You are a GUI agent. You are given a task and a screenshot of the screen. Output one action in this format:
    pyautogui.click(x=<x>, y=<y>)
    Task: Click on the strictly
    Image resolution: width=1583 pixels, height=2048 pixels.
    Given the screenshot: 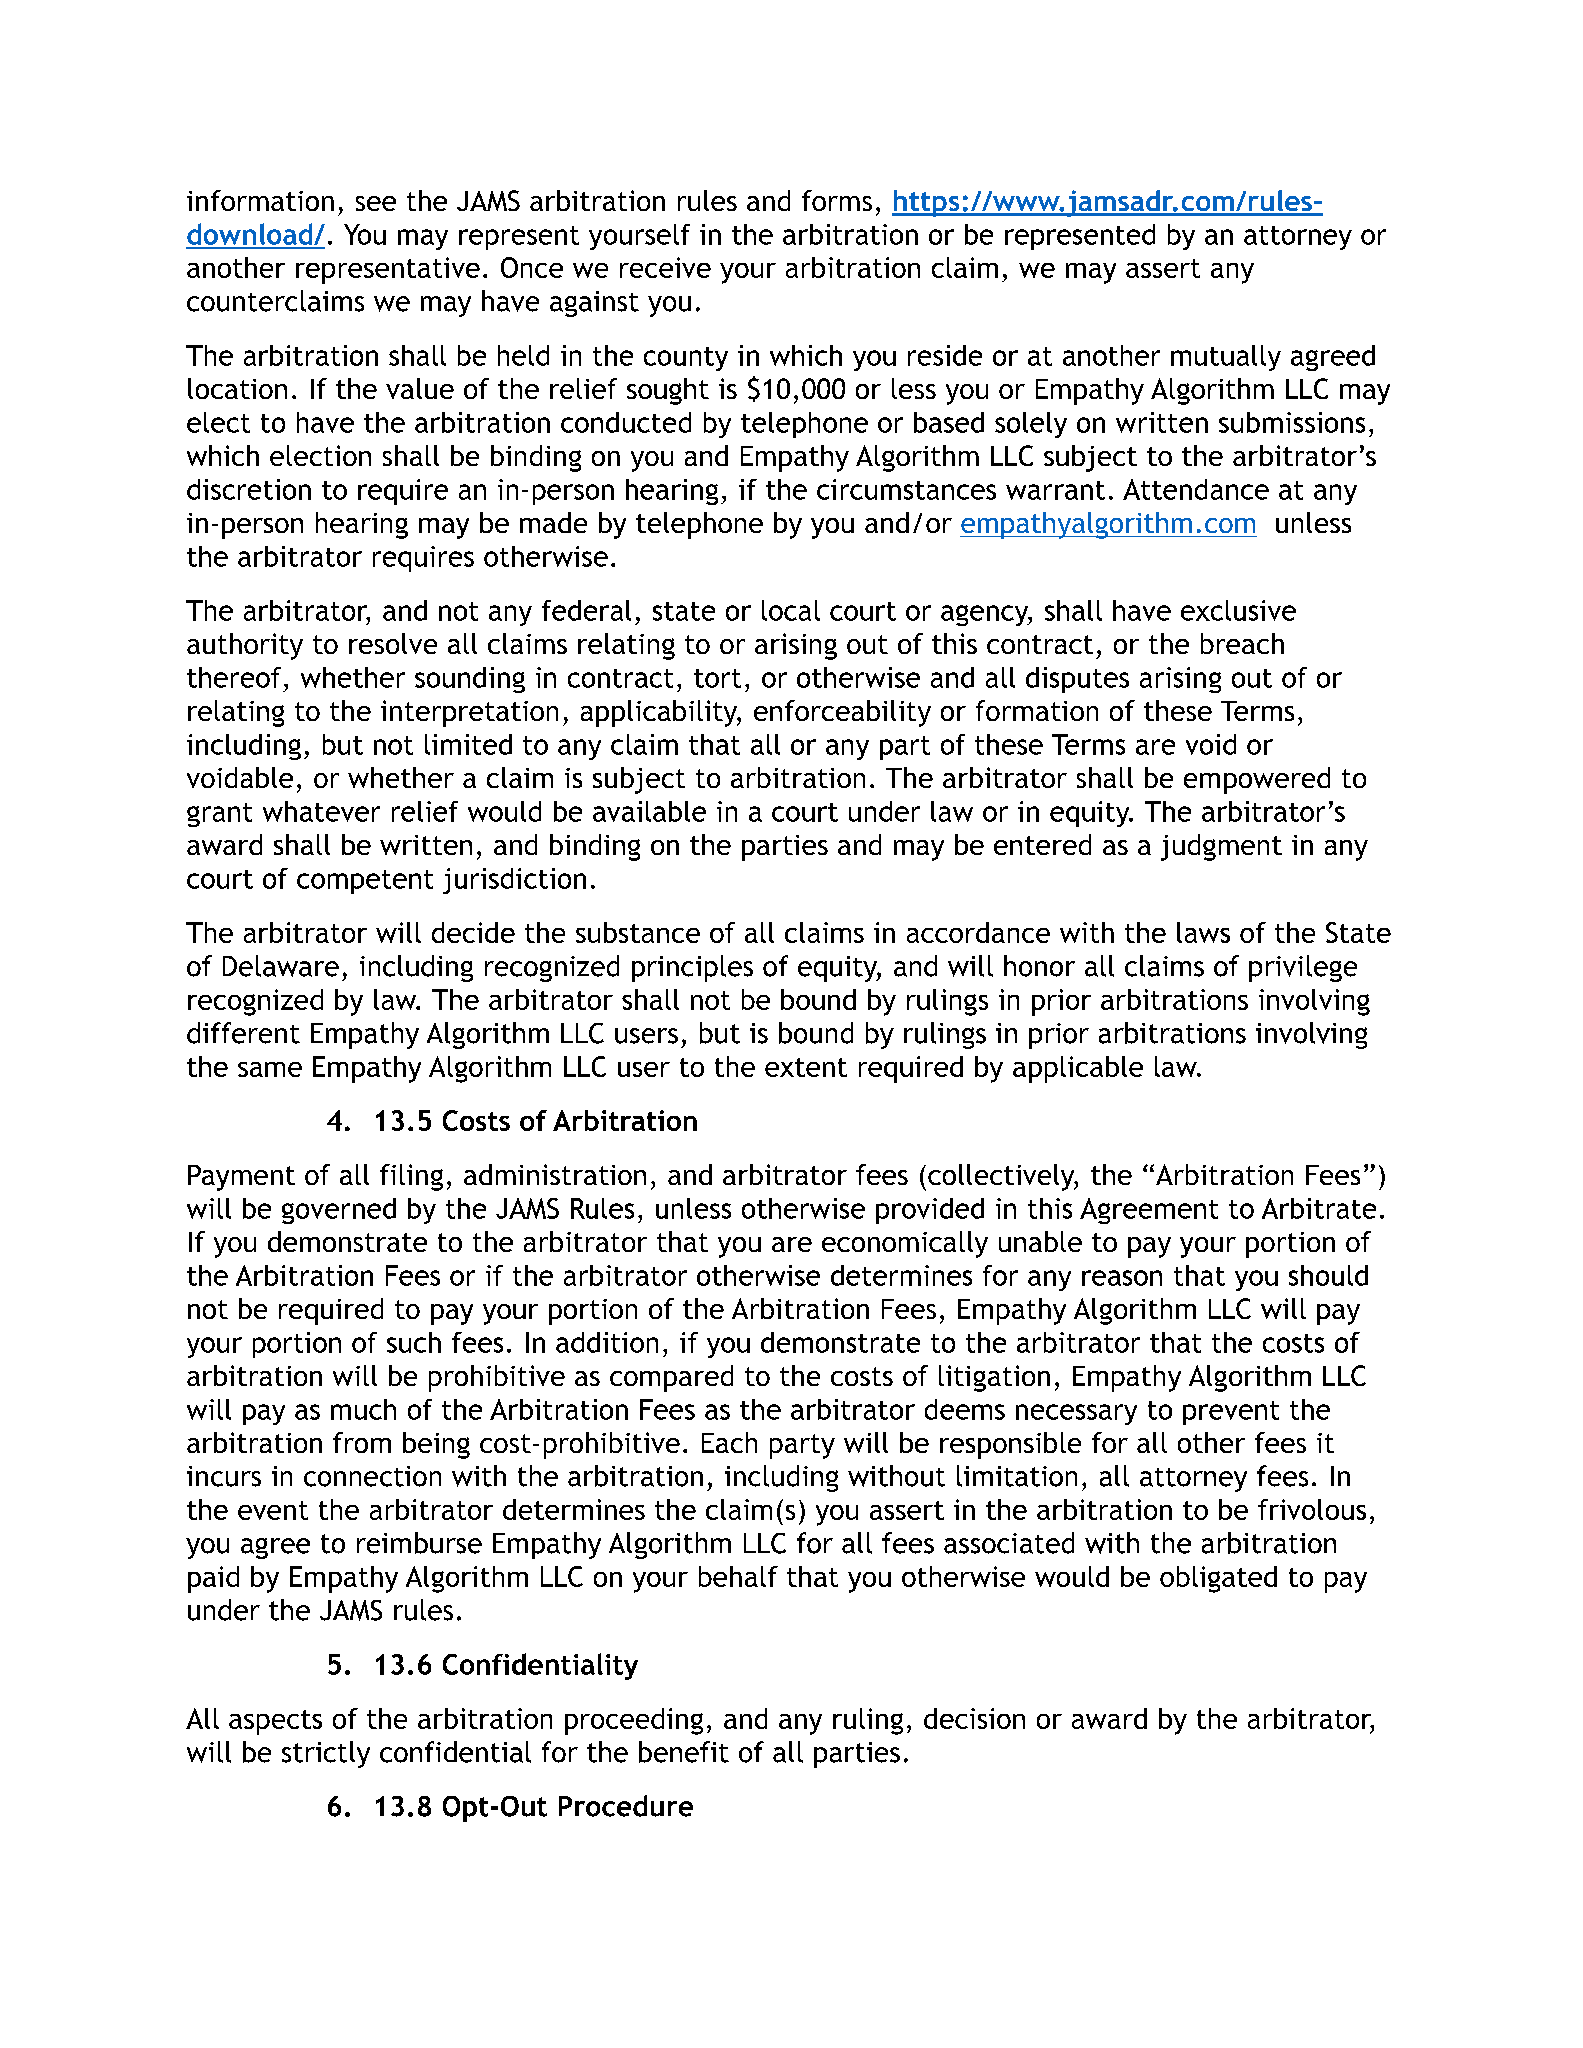 What is the action you would take?
    pyautogui.click(x=326, y=1754)
